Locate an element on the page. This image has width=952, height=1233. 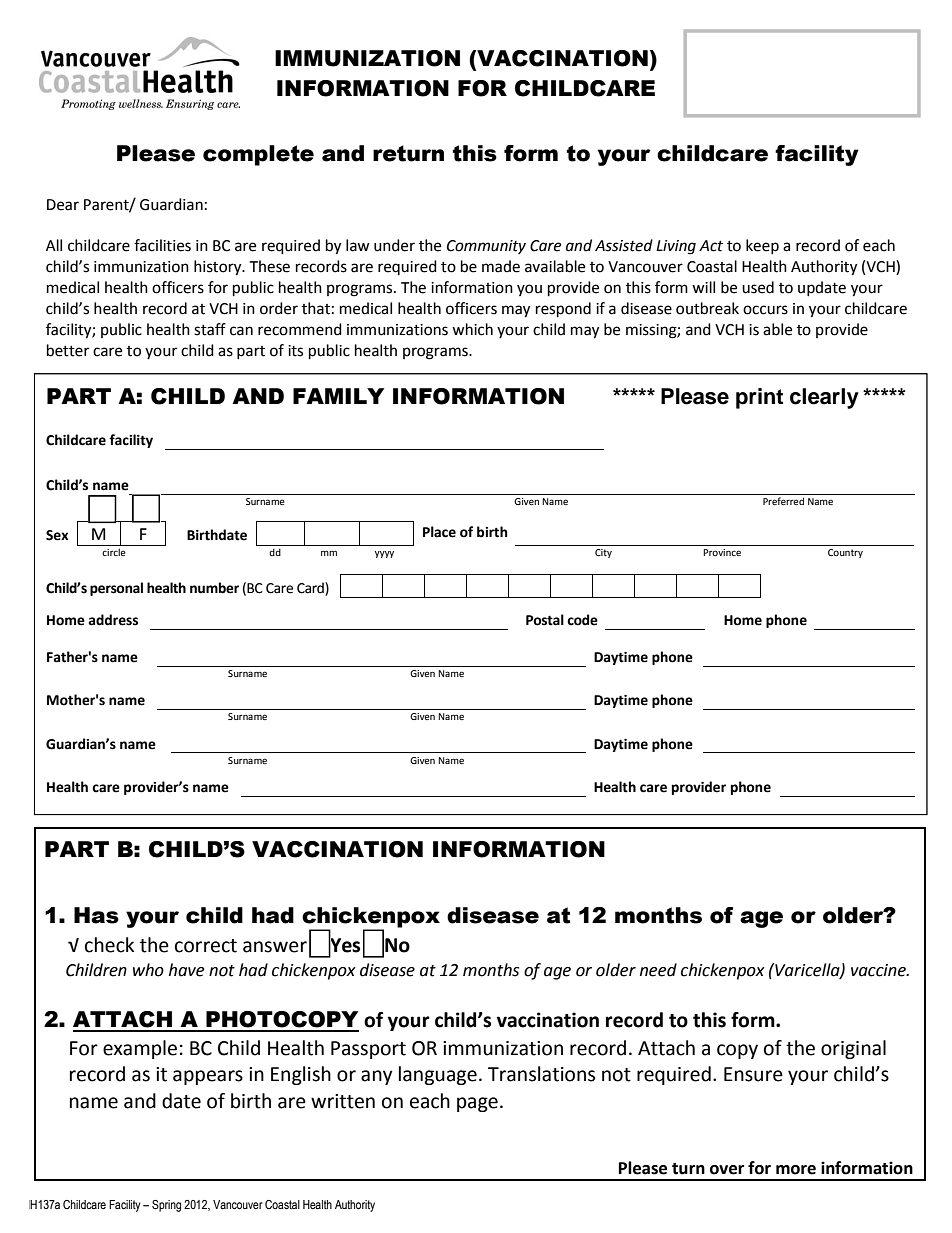
check is located at coordinates (109, 945).
